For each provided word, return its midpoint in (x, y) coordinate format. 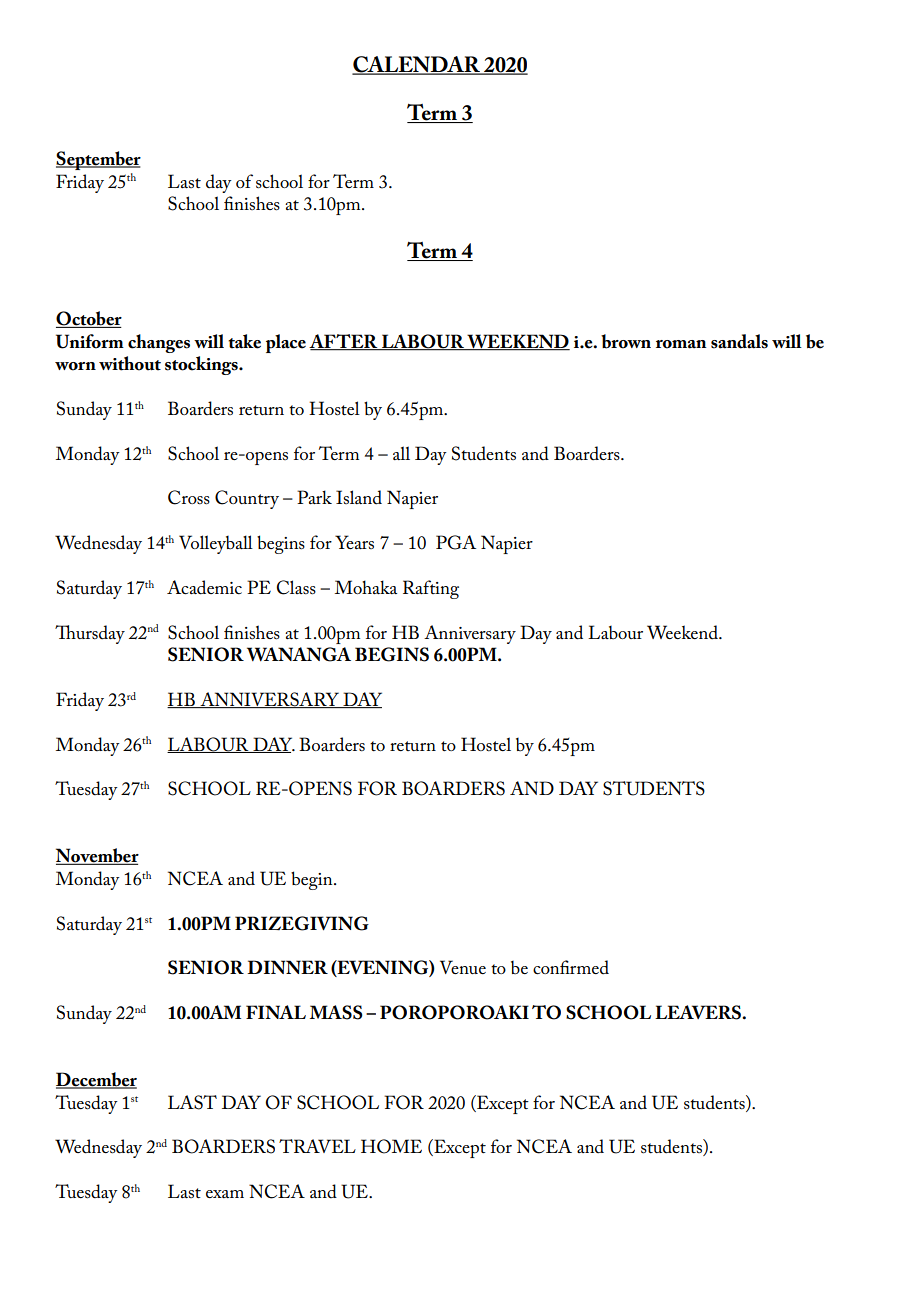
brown (626, 341)
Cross (189, 497)
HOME (391, 1146)
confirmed (571, 967)
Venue (463, 967)
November (97, 856)
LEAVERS (699, 1012)
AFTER (344, 342)
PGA (456, 542)
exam (225, 1194)
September (98, 160)
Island (359, 497)
